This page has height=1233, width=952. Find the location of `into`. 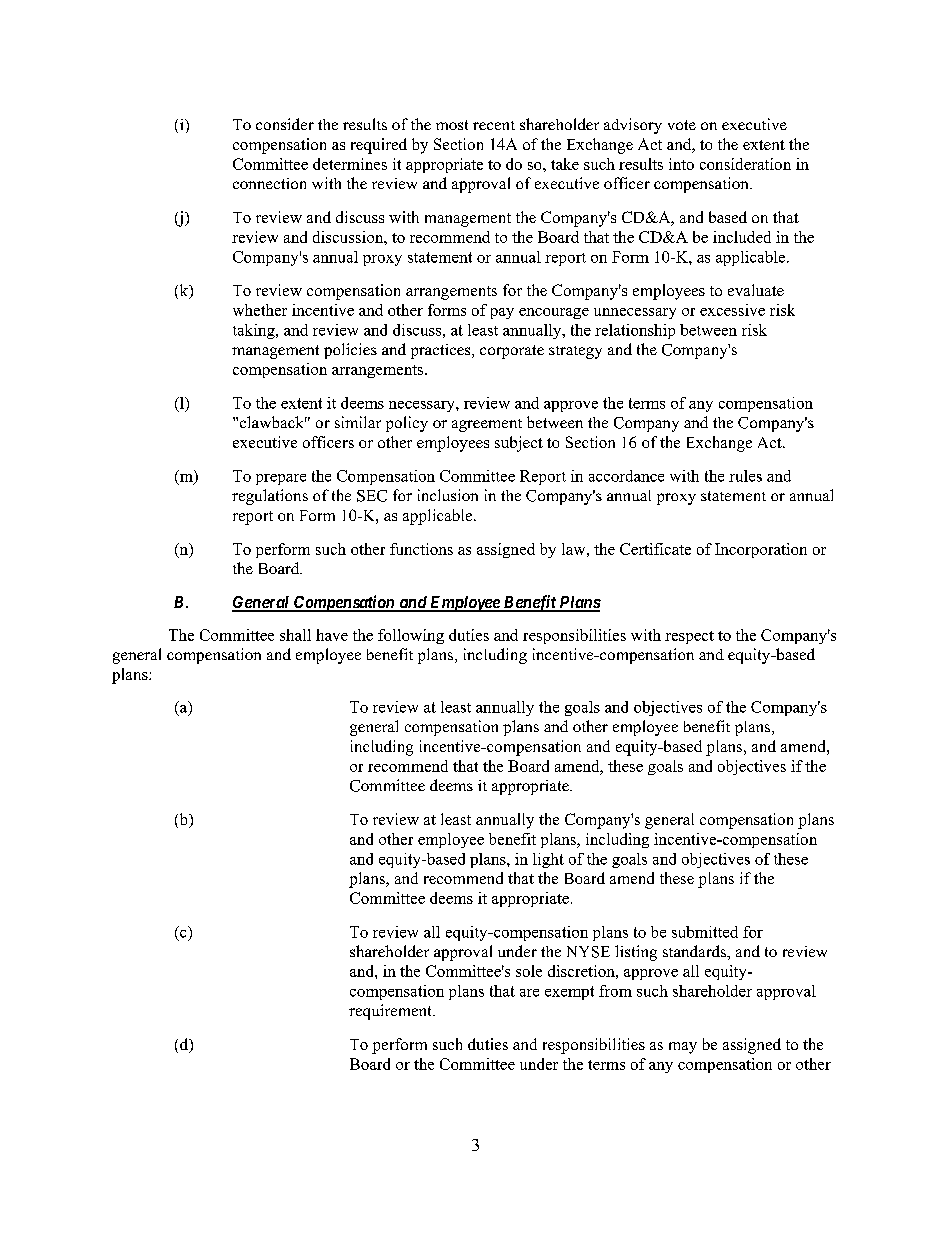

into is located at coordinates (681, 164).
